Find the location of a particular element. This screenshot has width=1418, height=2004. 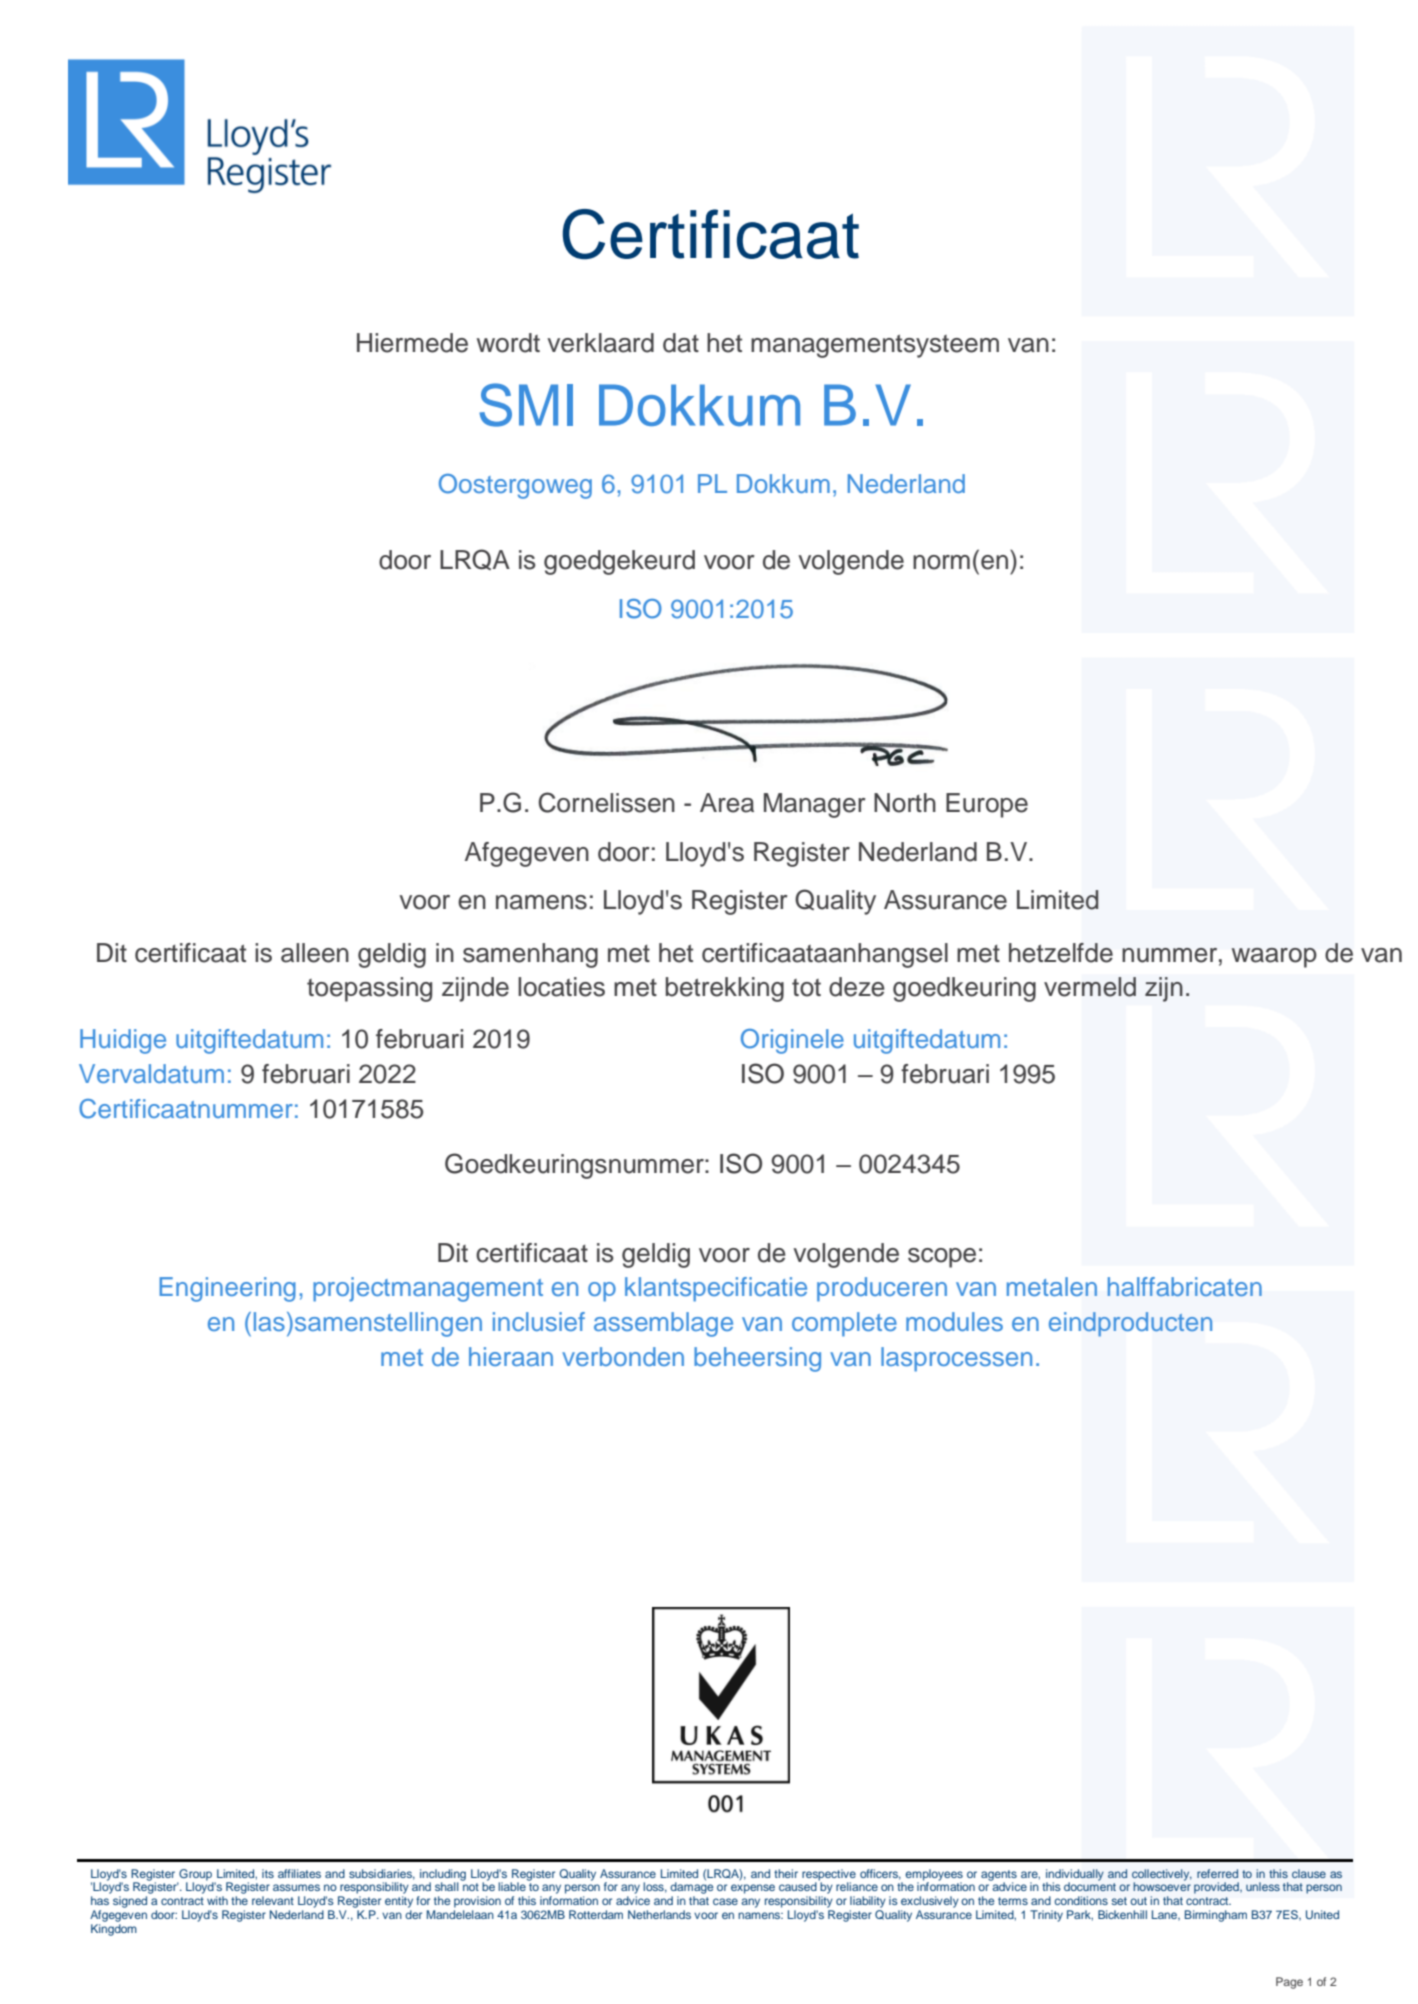

Europe is located at coordinates (987, 805).
